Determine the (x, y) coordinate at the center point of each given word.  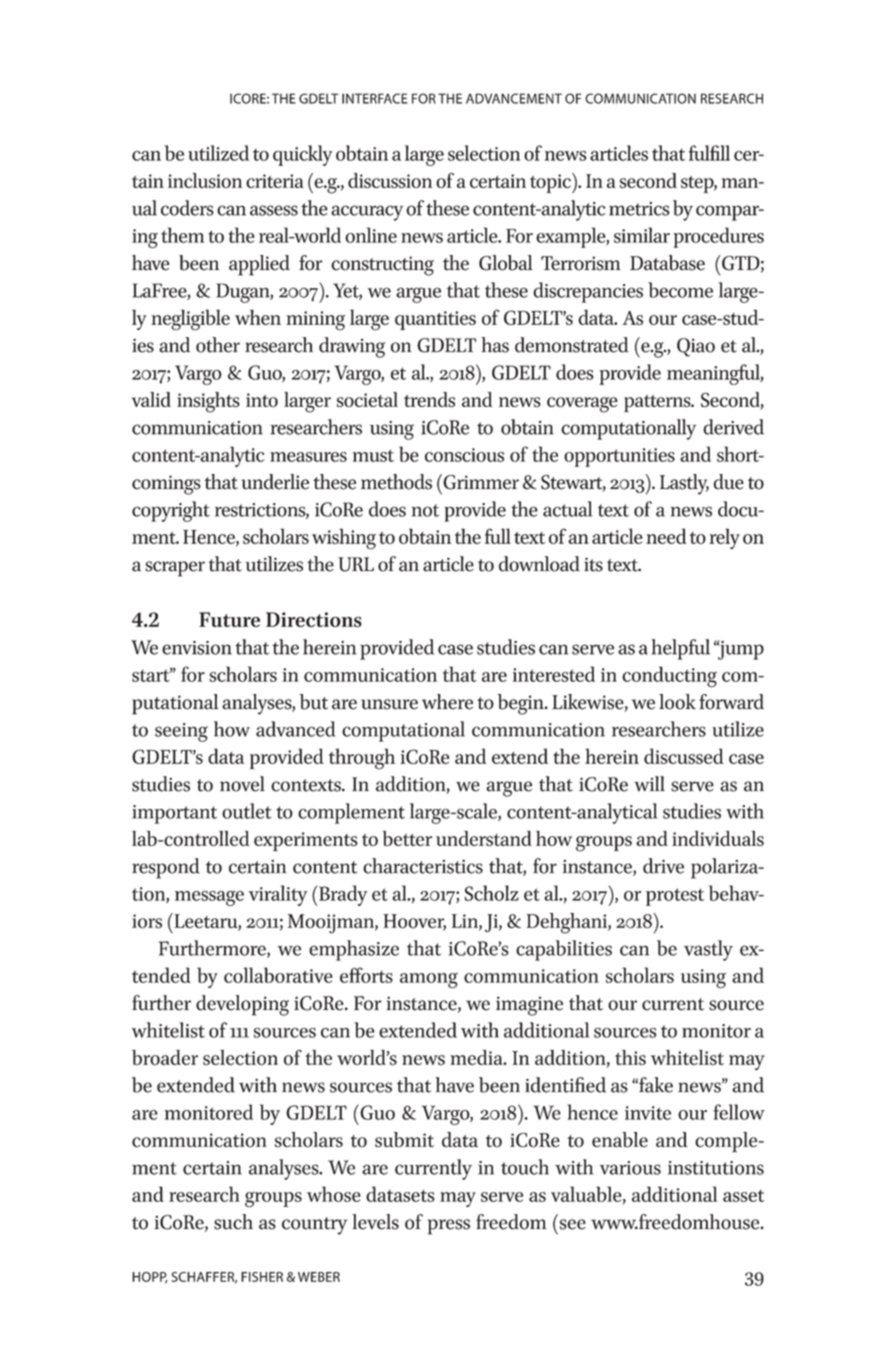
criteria (275, 181)
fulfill (709, 153)
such (233, 1222)
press (449, 1227)
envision (197, 648)
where (447, 702)
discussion (390, 180)
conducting (669, 676)
